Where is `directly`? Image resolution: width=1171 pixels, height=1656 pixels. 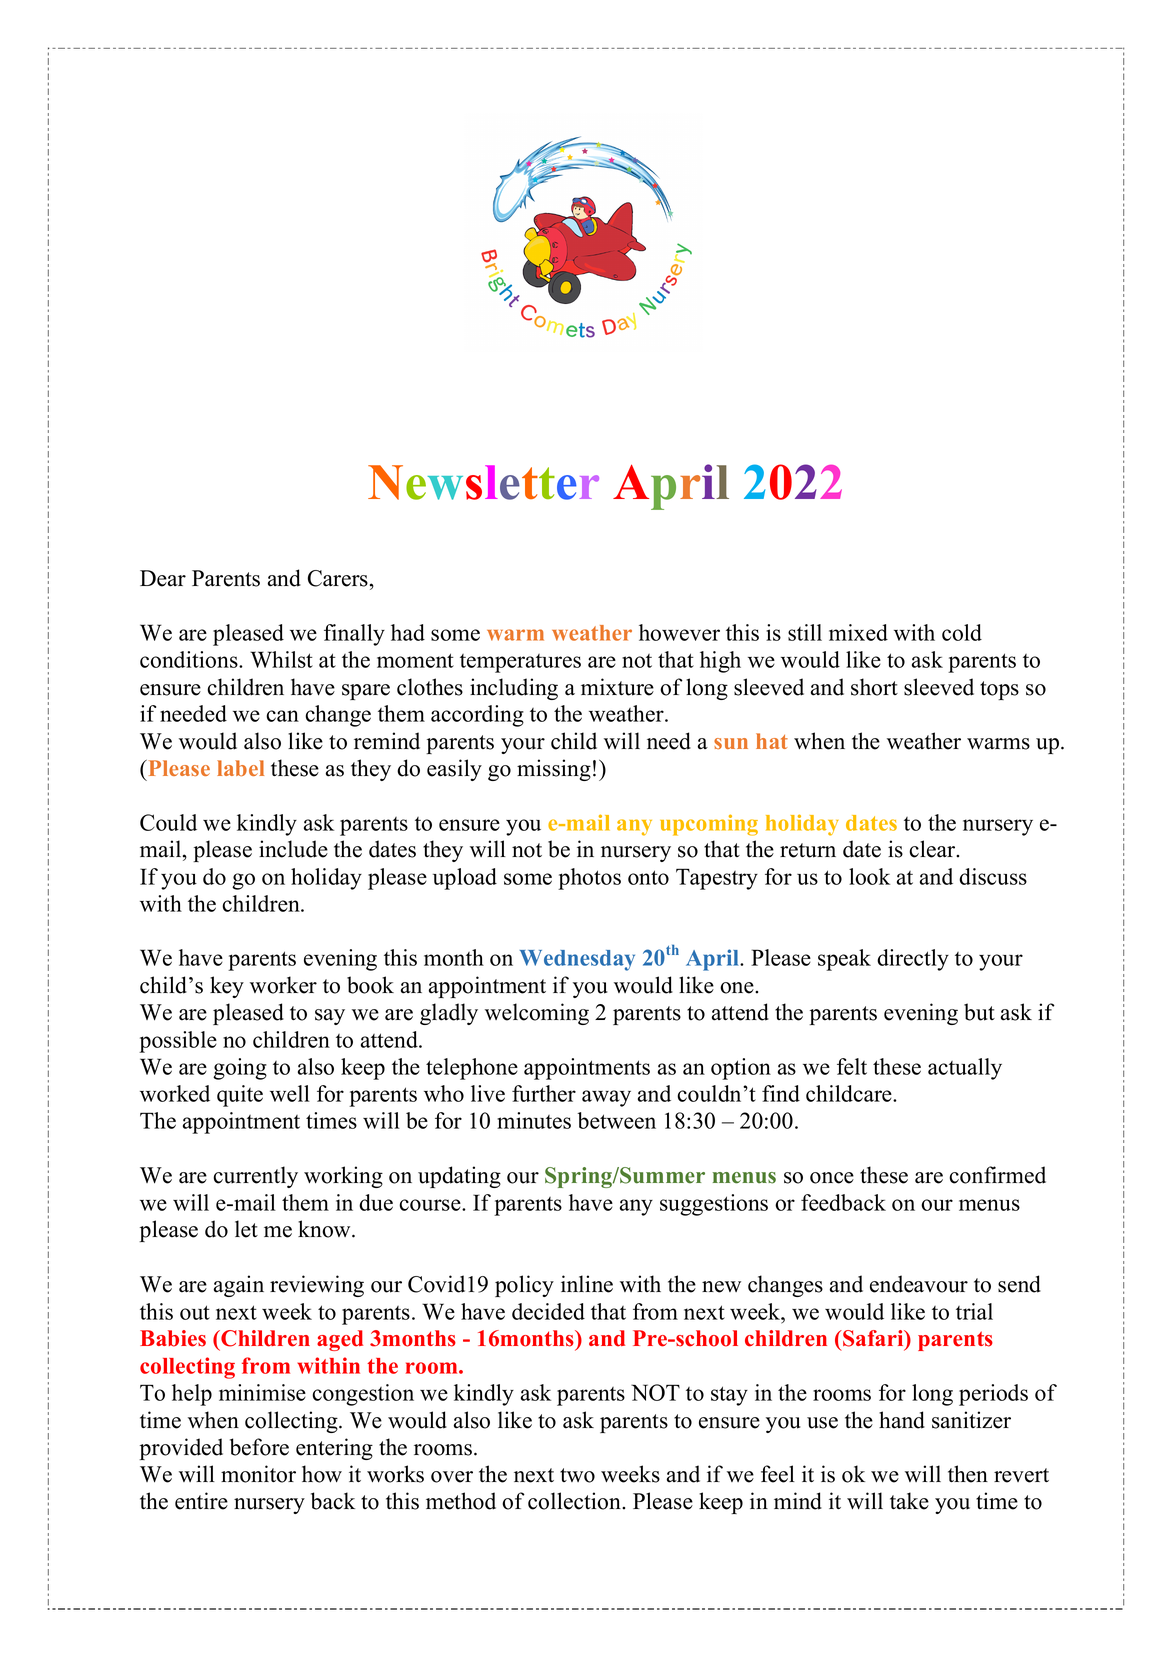 directly is located at coordinates (913, 960).
